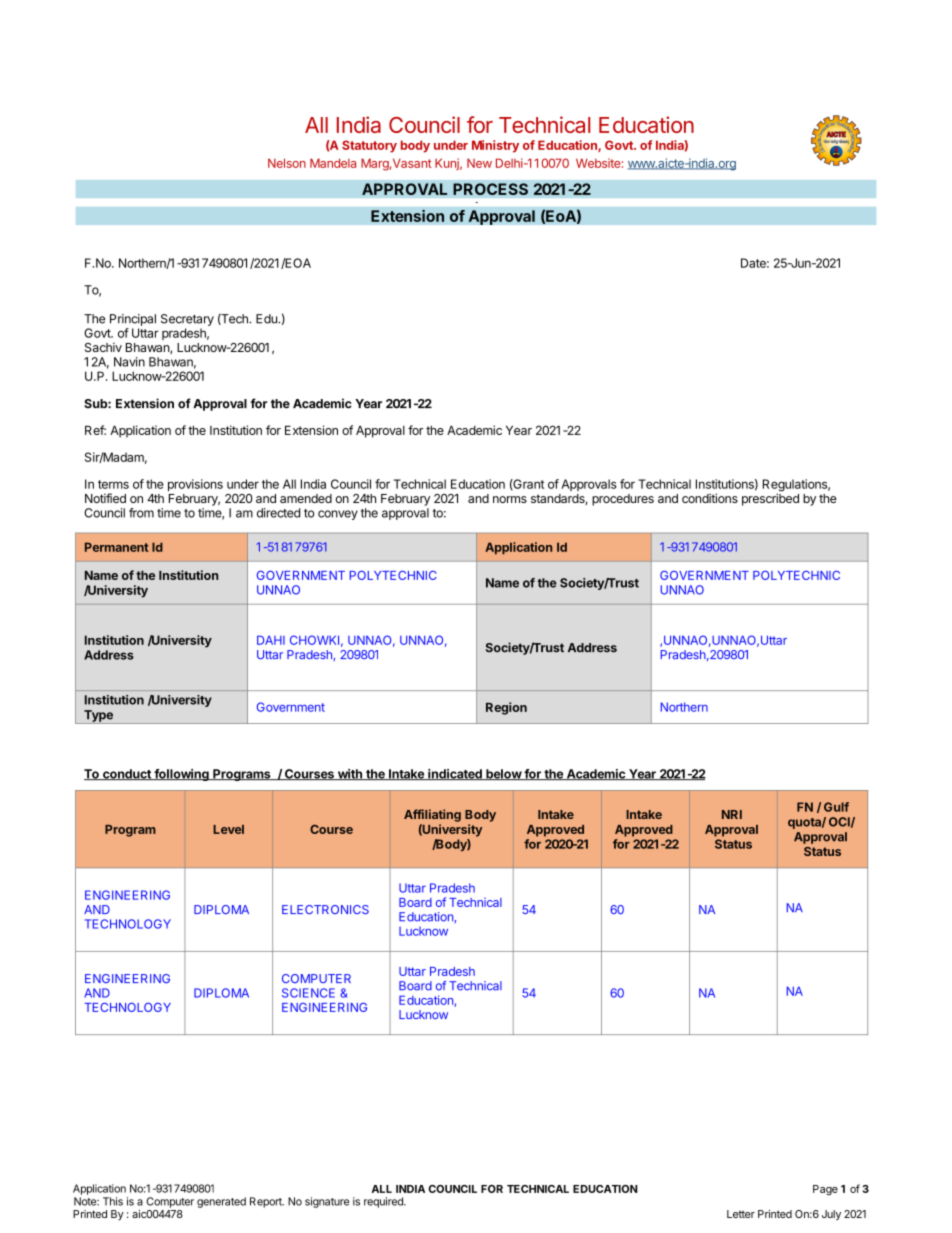 Image resolution: width=952 pixels, height=1233 pixels. What do you see at coordinates (770, 499) in the image?
I see `prescribed` at bounding box center [770, 499].
